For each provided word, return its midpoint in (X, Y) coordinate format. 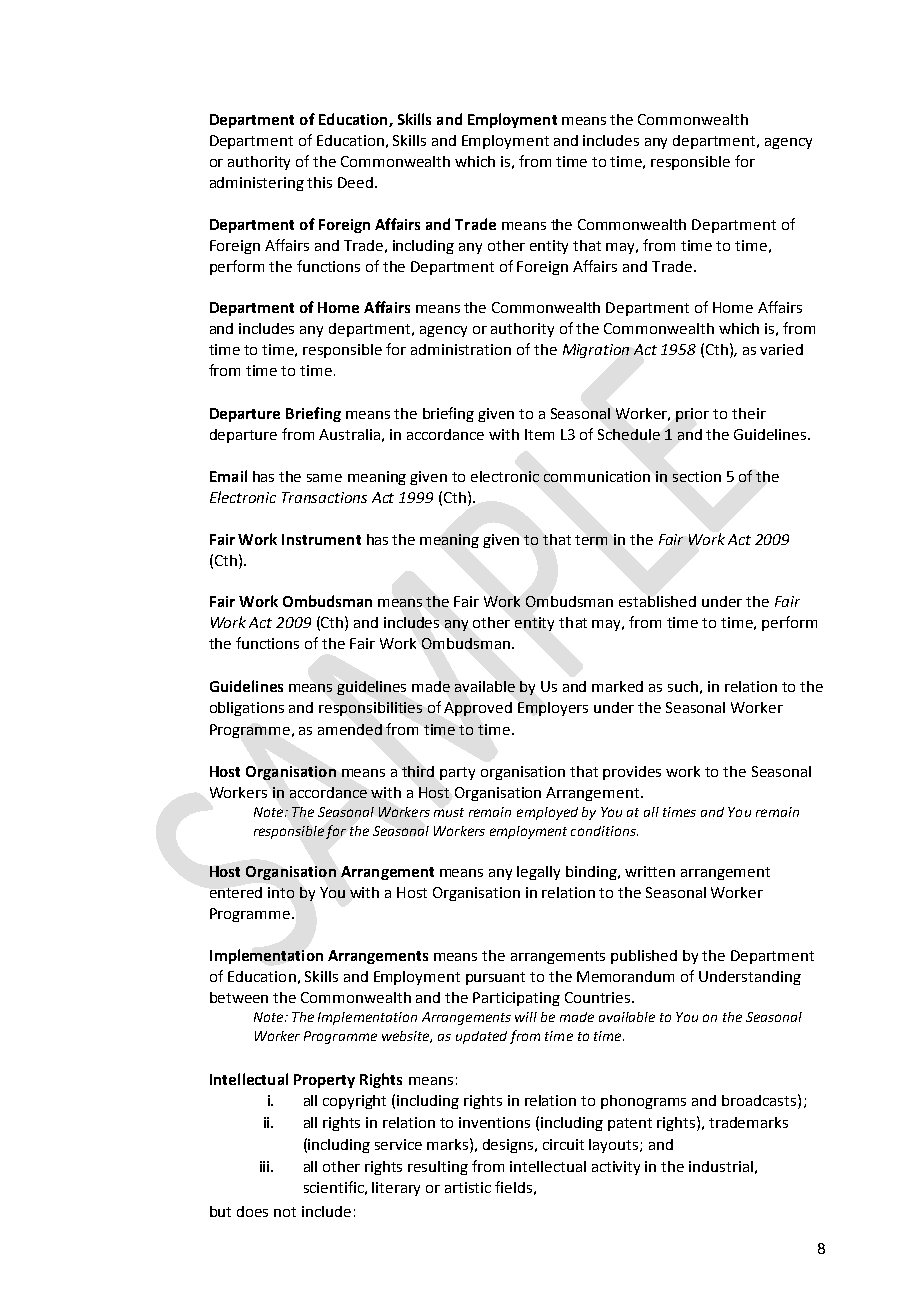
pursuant (495, 978)
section (697, 476)
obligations (247, 709)
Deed (355, 182)
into (281, 892)
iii (266, 1166)
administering (257, 184)
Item (539, 434)
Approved (478, 709)
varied (781, 349)
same (324, 478)
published (644, 957)
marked (617, 686)
